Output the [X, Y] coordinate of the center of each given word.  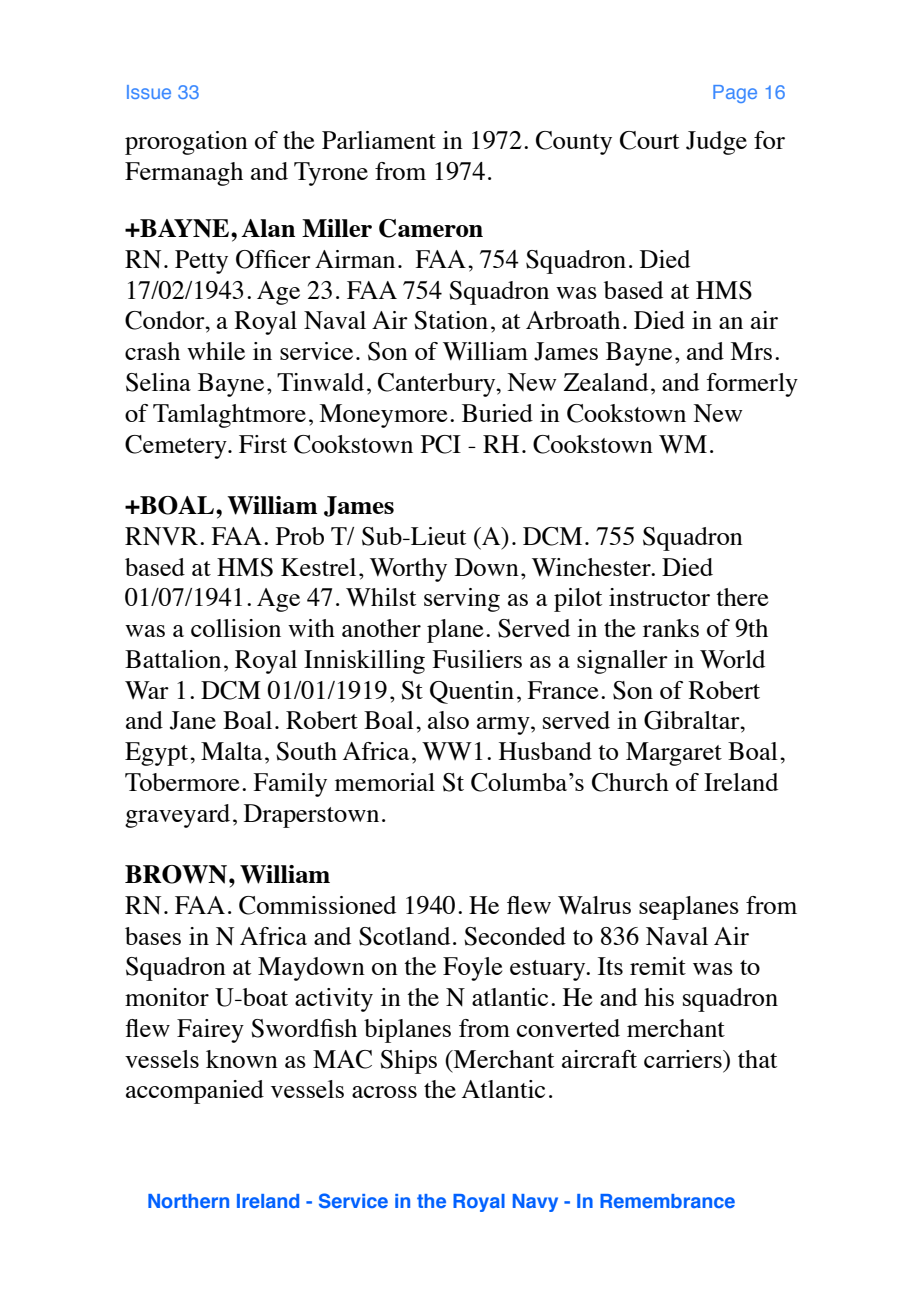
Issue [149, 92]
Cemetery [177, 447]
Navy [535, 1203]
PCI [441, 444]
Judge [716, 143]
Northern [188, 1201]
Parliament [379, 140]
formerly [752, 385]
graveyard [177, 816]
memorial [385, 782]
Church [630, 782]
